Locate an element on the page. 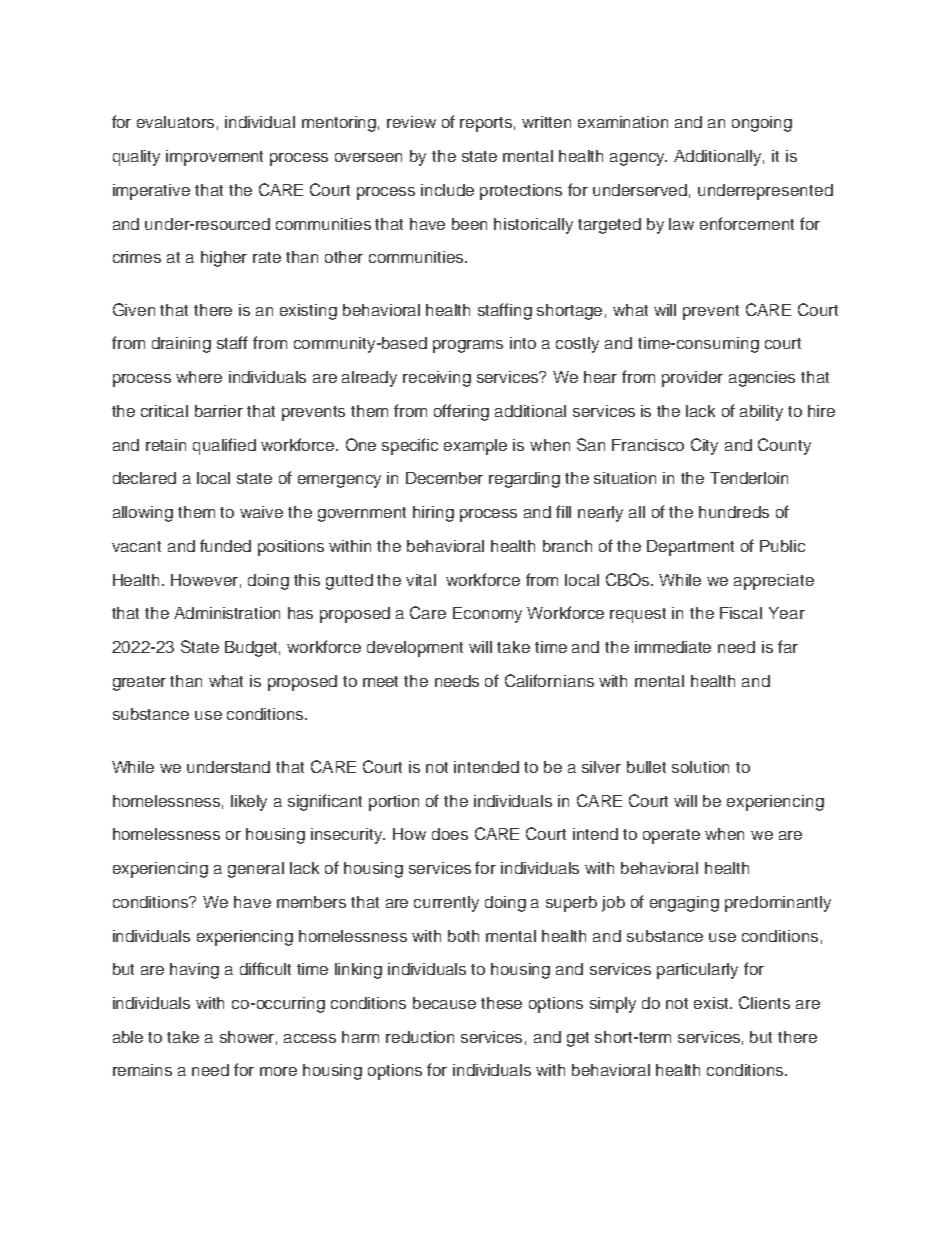  more is located at coordinates (278, 1071).
